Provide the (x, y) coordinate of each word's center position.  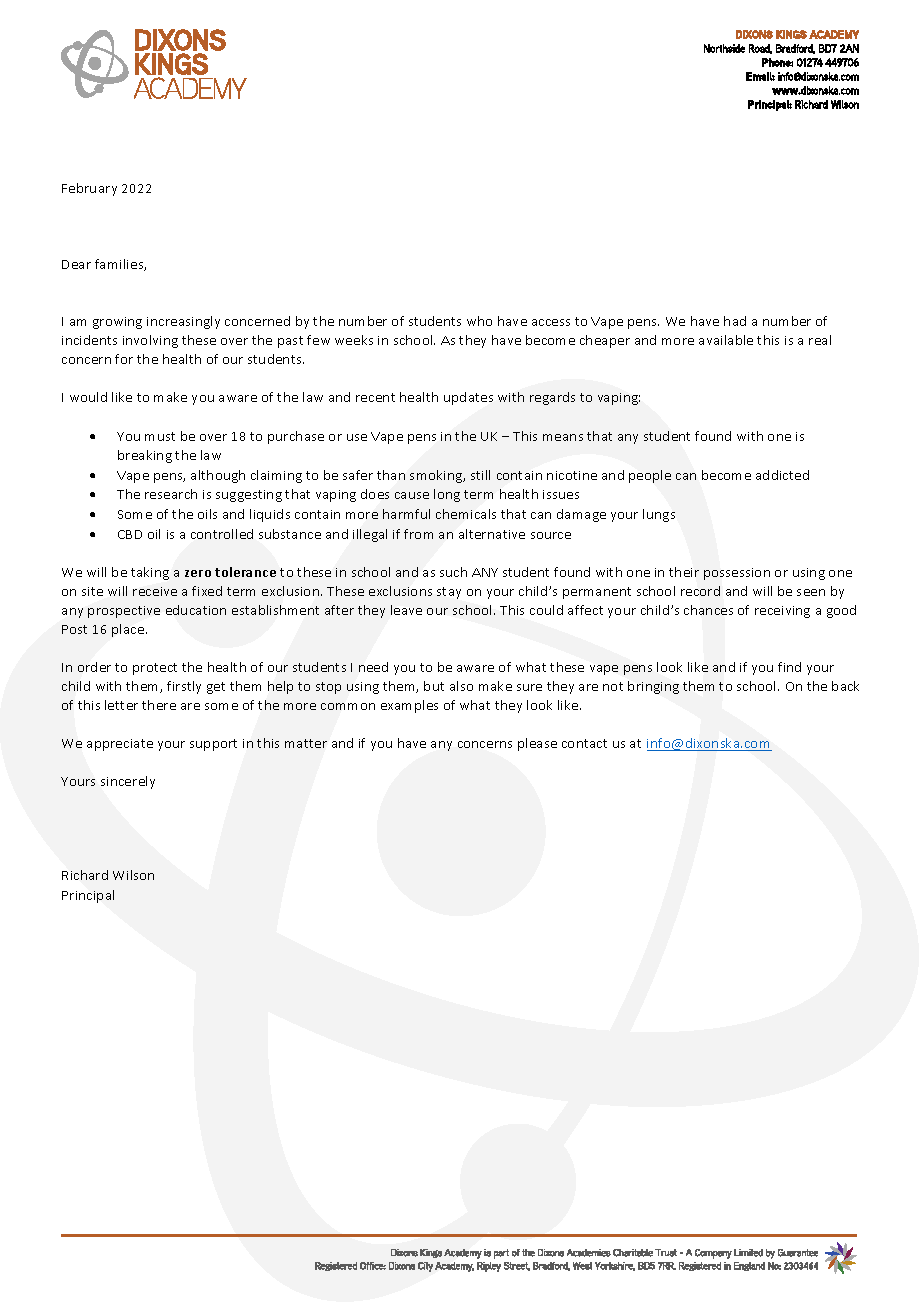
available (726, 340)
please (537, 744)
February (89, 189)
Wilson (133, 875)
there (159, 705)
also (461, 686)
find (789, 667)
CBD (130, 534)
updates (468, 398)
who (479, 321)
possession (737, 574)
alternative (492, 534)
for (124, 359)
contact (584, 743)
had (735, 321)
